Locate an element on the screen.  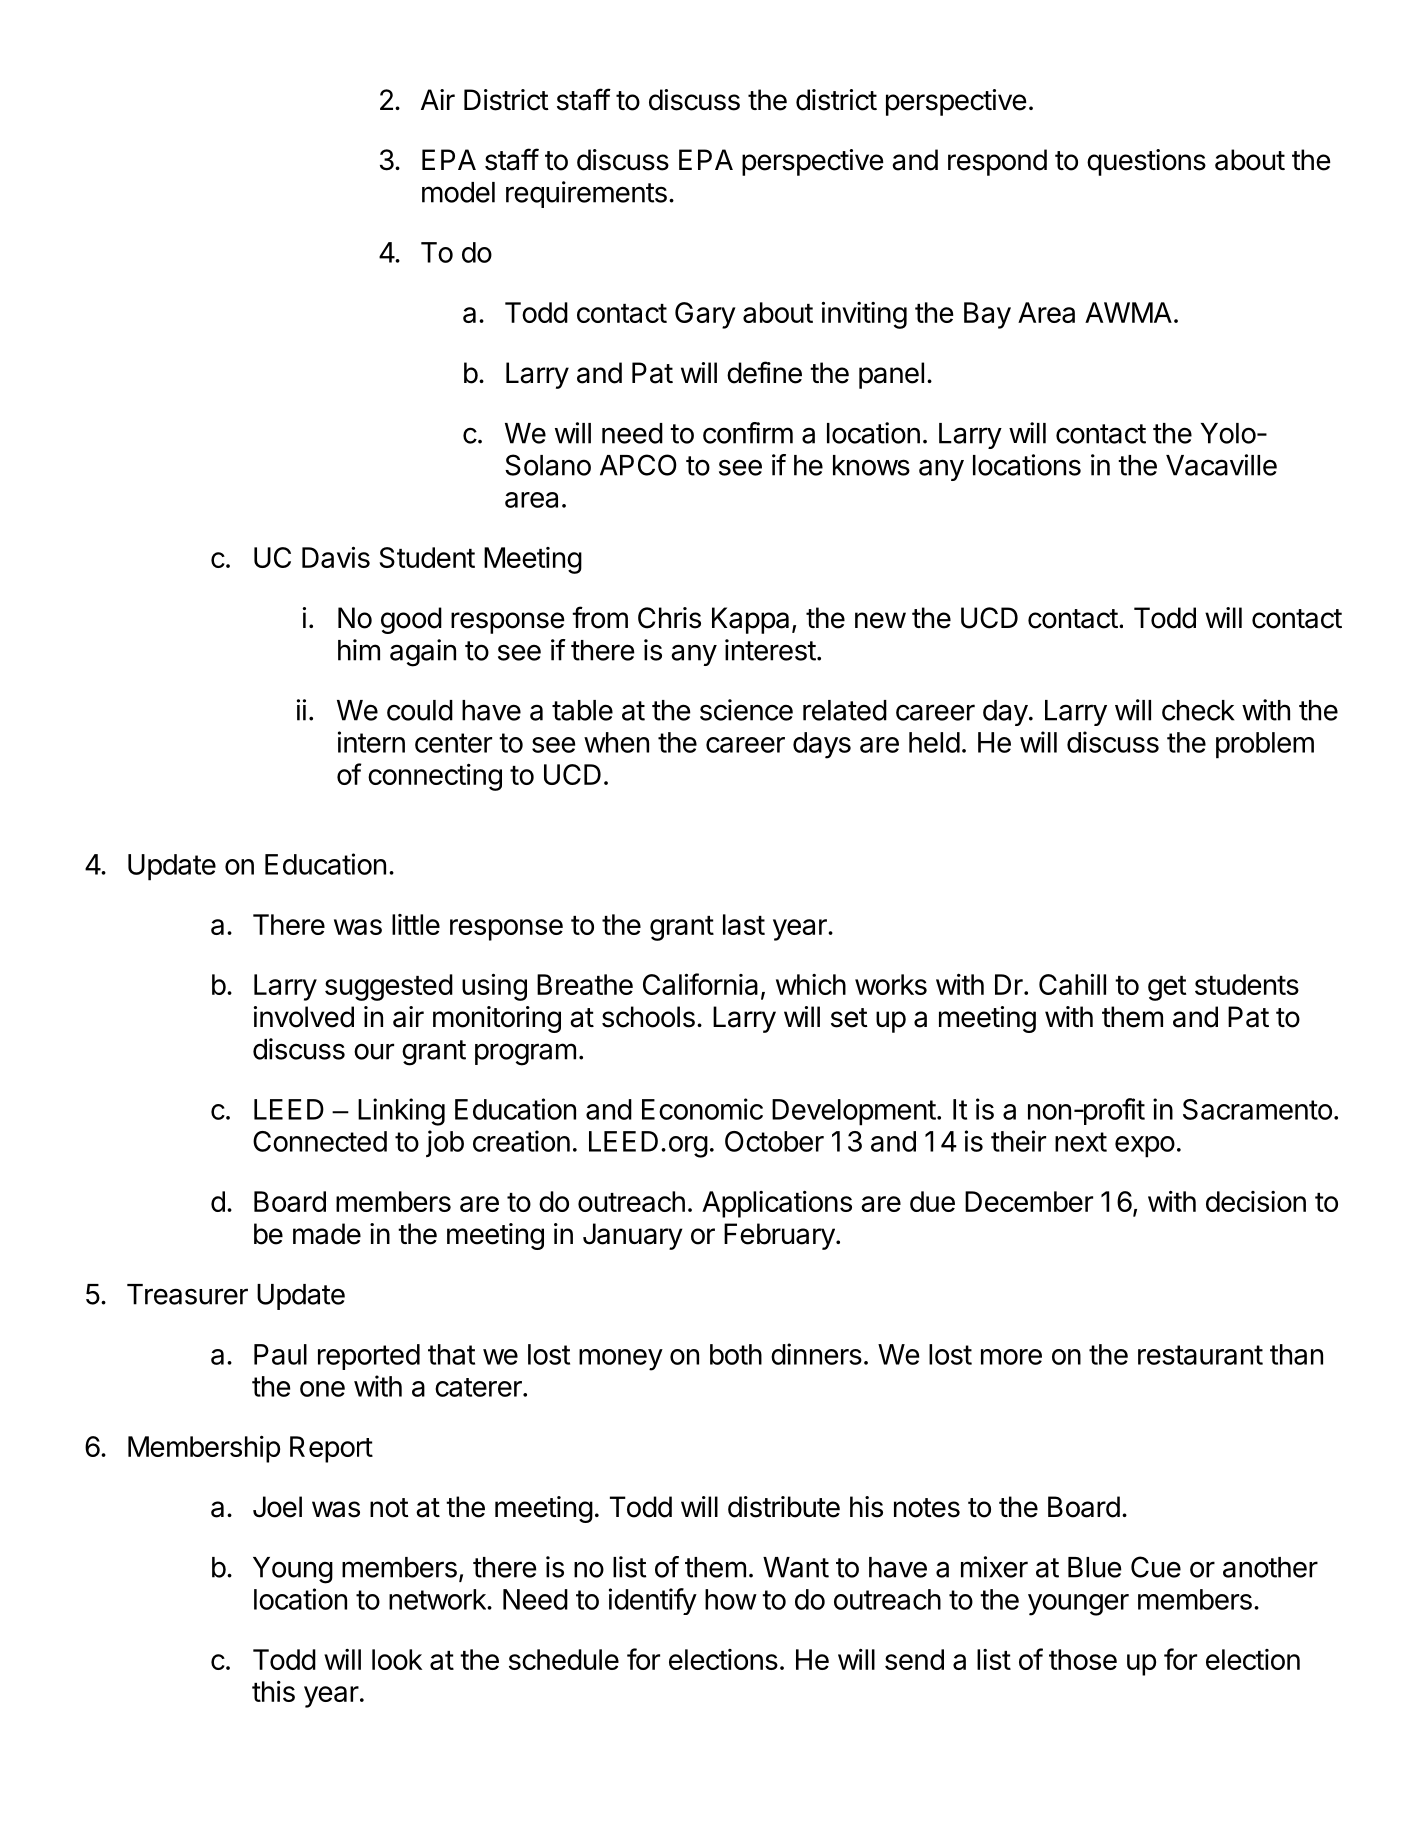
Kappa is located at coordinates (750, 620).
